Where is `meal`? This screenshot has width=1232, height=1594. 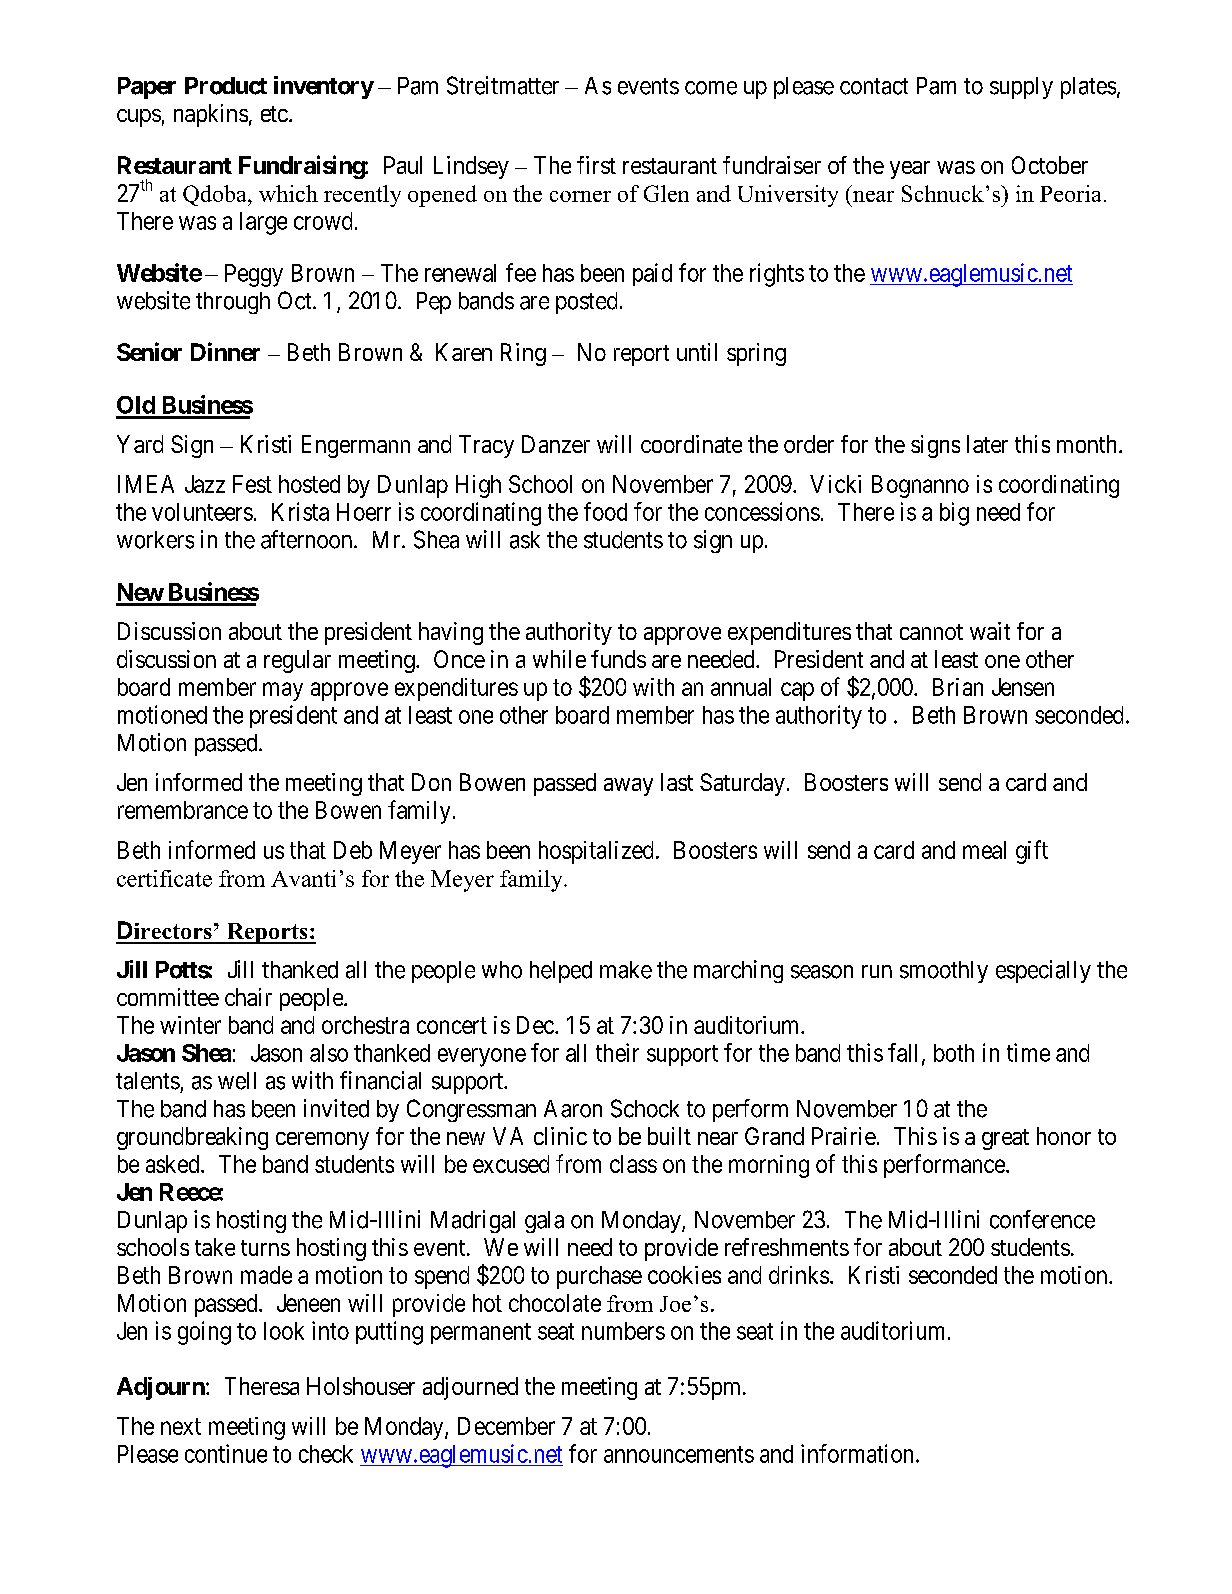 meal is located at coordinates (984, 850).
